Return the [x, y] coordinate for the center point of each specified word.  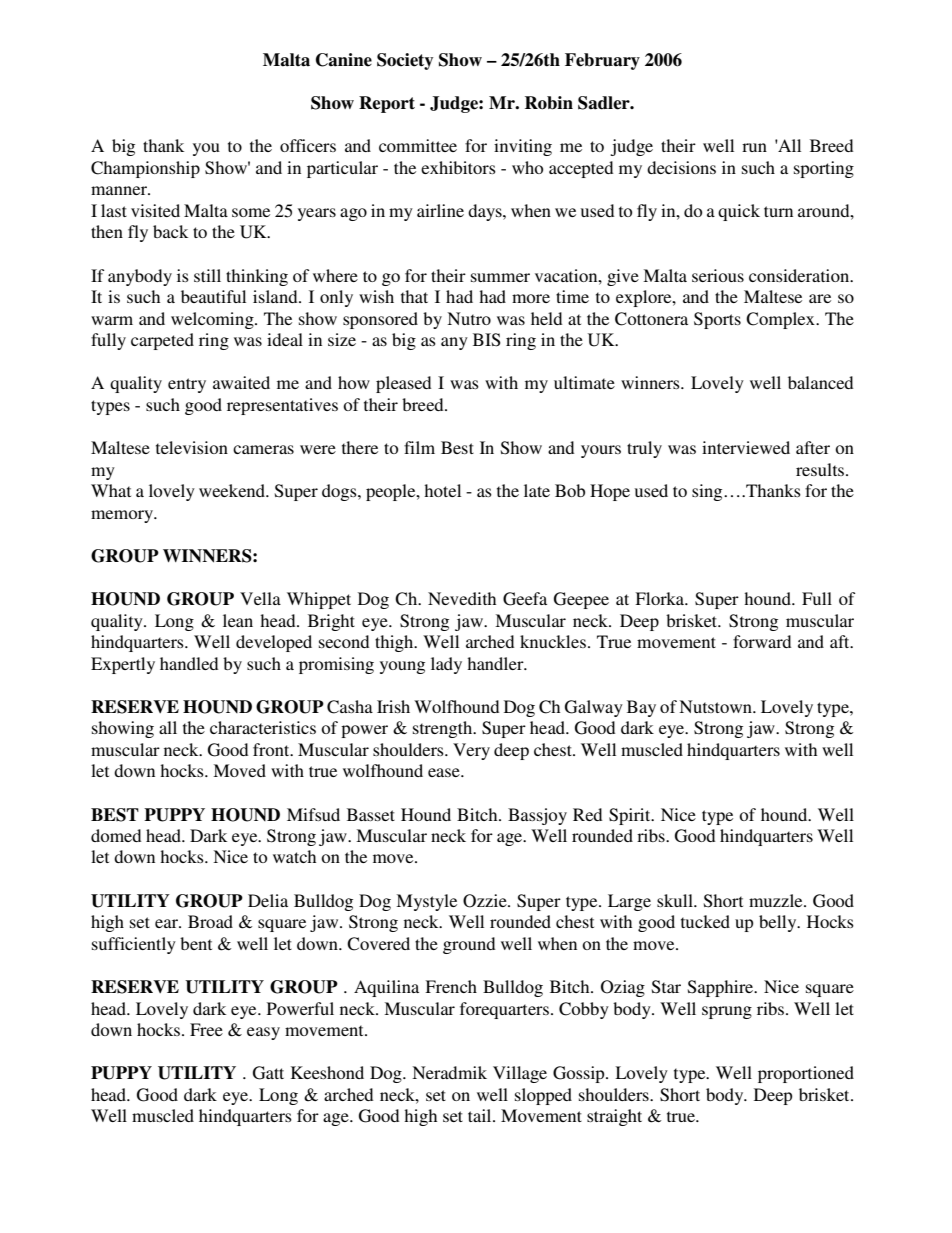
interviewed [746, 447]
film [419, 447]
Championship [145, 169]
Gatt [268, 1073]
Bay [641, 708]
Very [471, 751]
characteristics [263, 727]
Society [405, 61]
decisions [681, 167]
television [192, 447]
